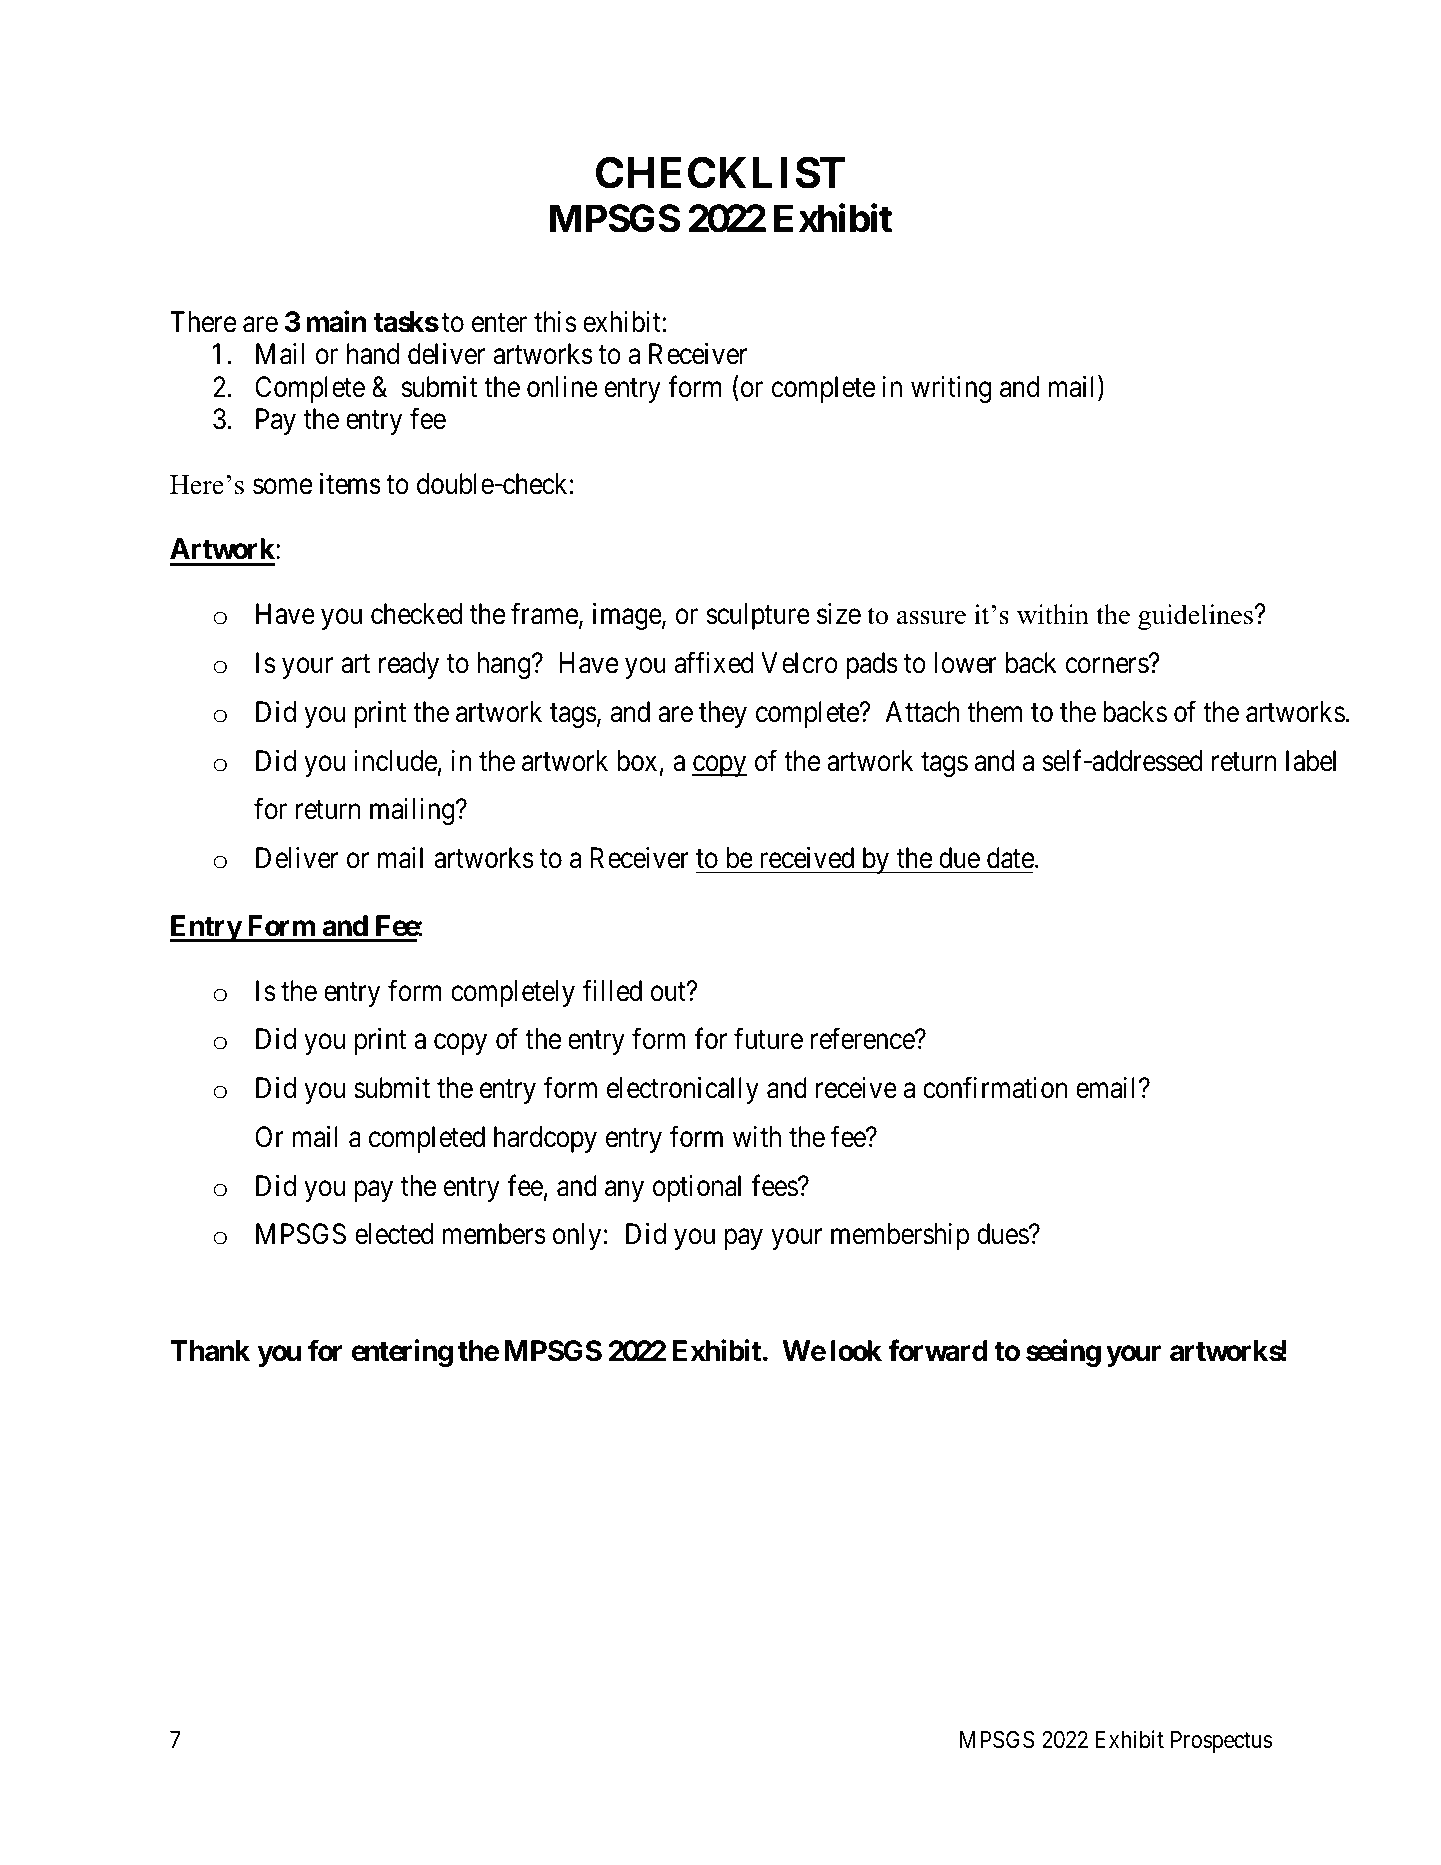 The image size is (1441, 1865). Describe the element at coordinates (395, 761) in the image. I see `include` at that location.
